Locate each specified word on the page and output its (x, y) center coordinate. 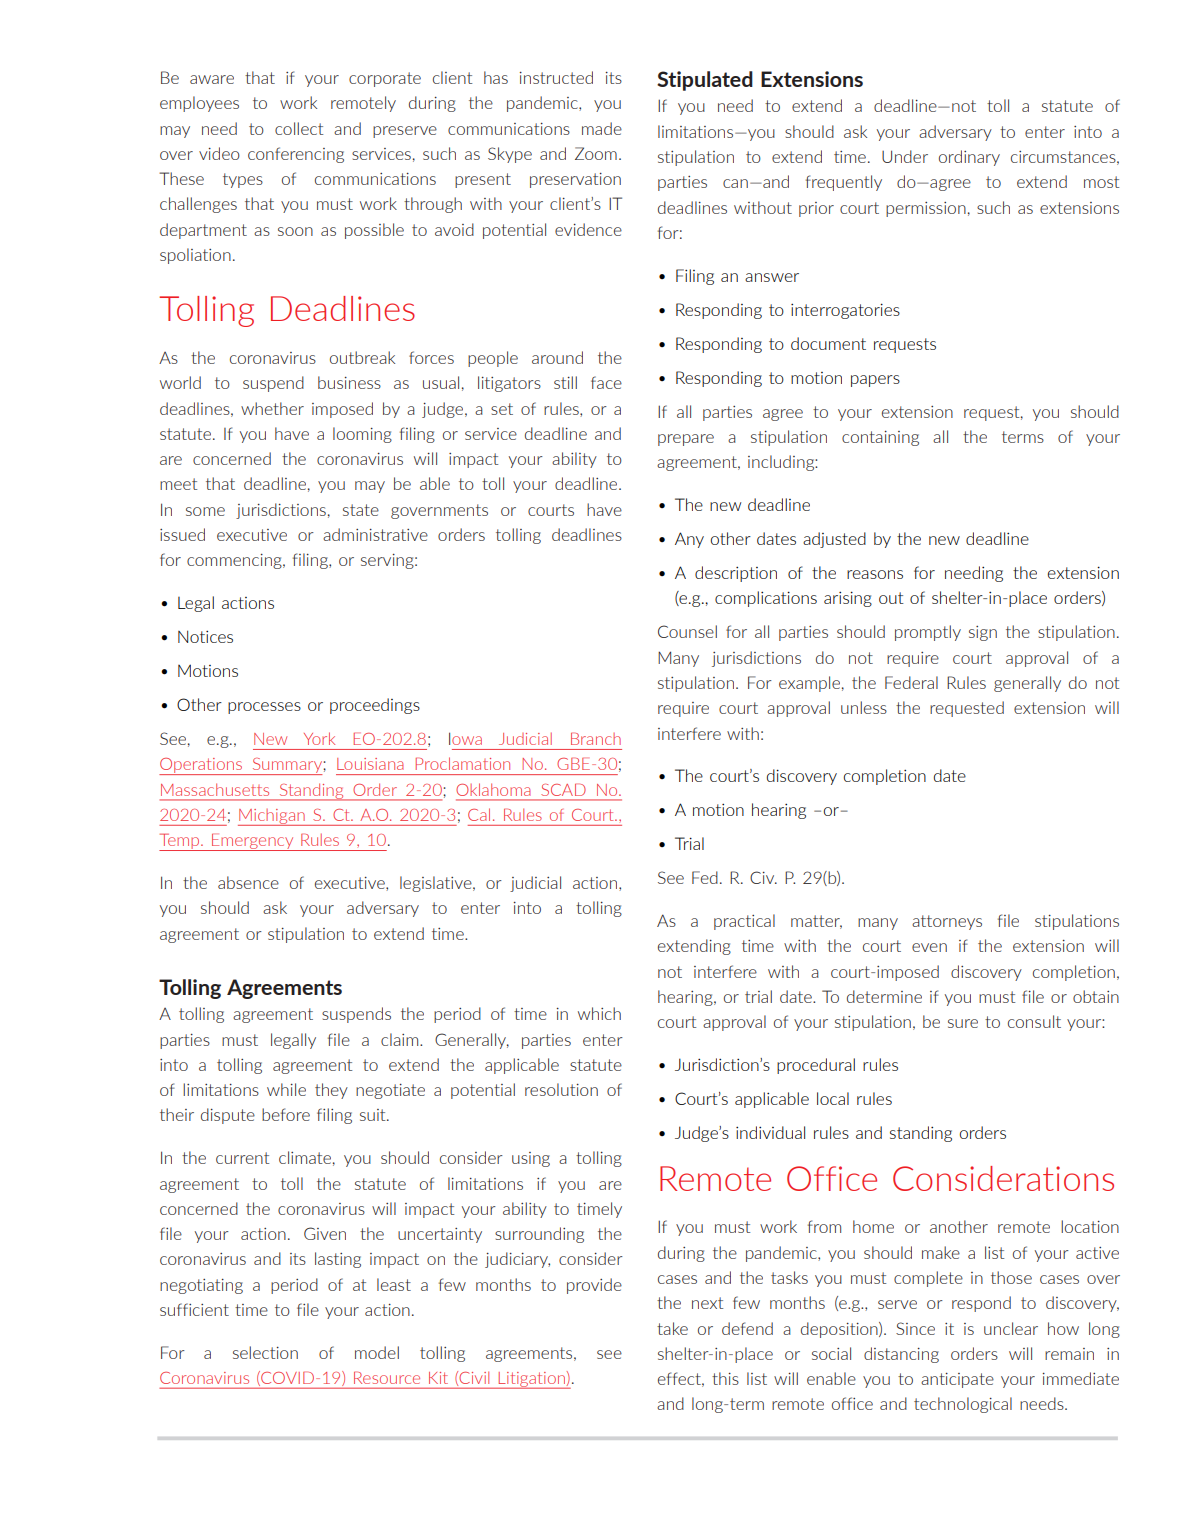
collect (299, 128)
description (736, 574)
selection (265, 1352)
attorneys (947, 922)
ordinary (969, 158)
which (599, 1013)
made (602, 128)
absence (248, 882)
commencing (235, 561)
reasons (875, 574)
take (672, 1328)
